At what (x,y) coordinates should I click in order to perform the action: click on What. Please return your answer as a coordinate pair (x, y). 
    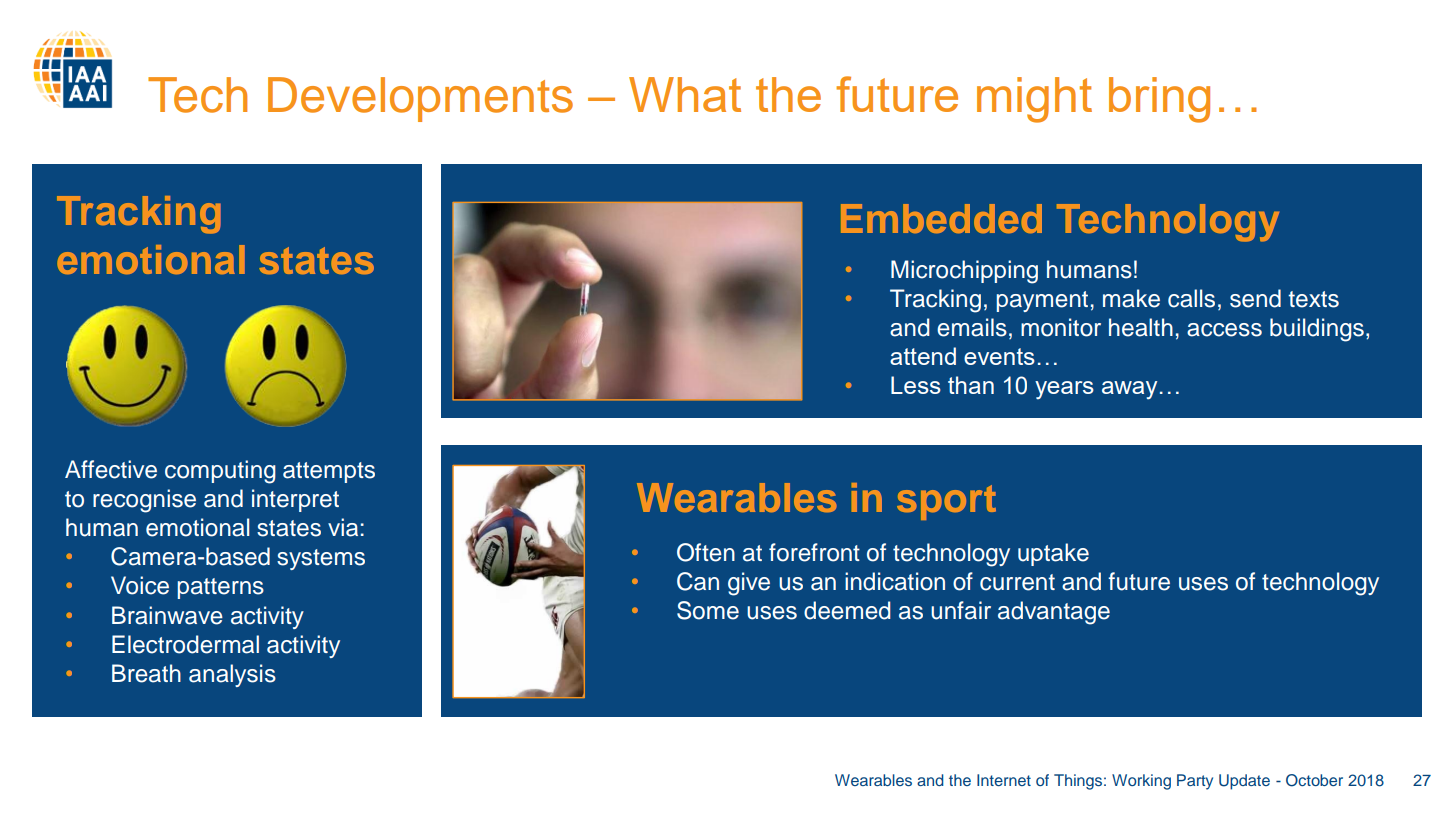
    Looking at the image, I should click on (685, 94).
